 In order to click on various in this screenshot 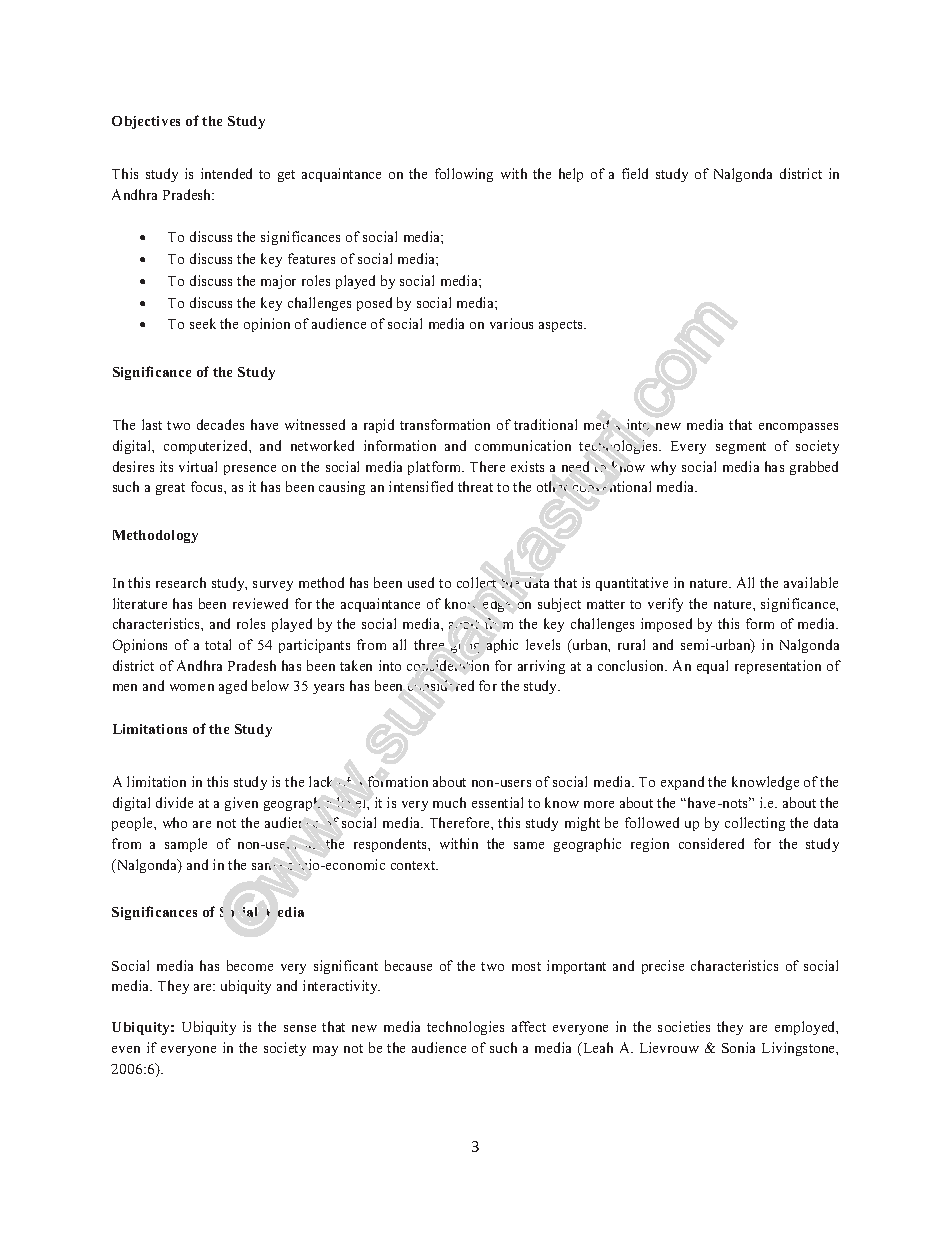, I will do `click(511, 323)`.
